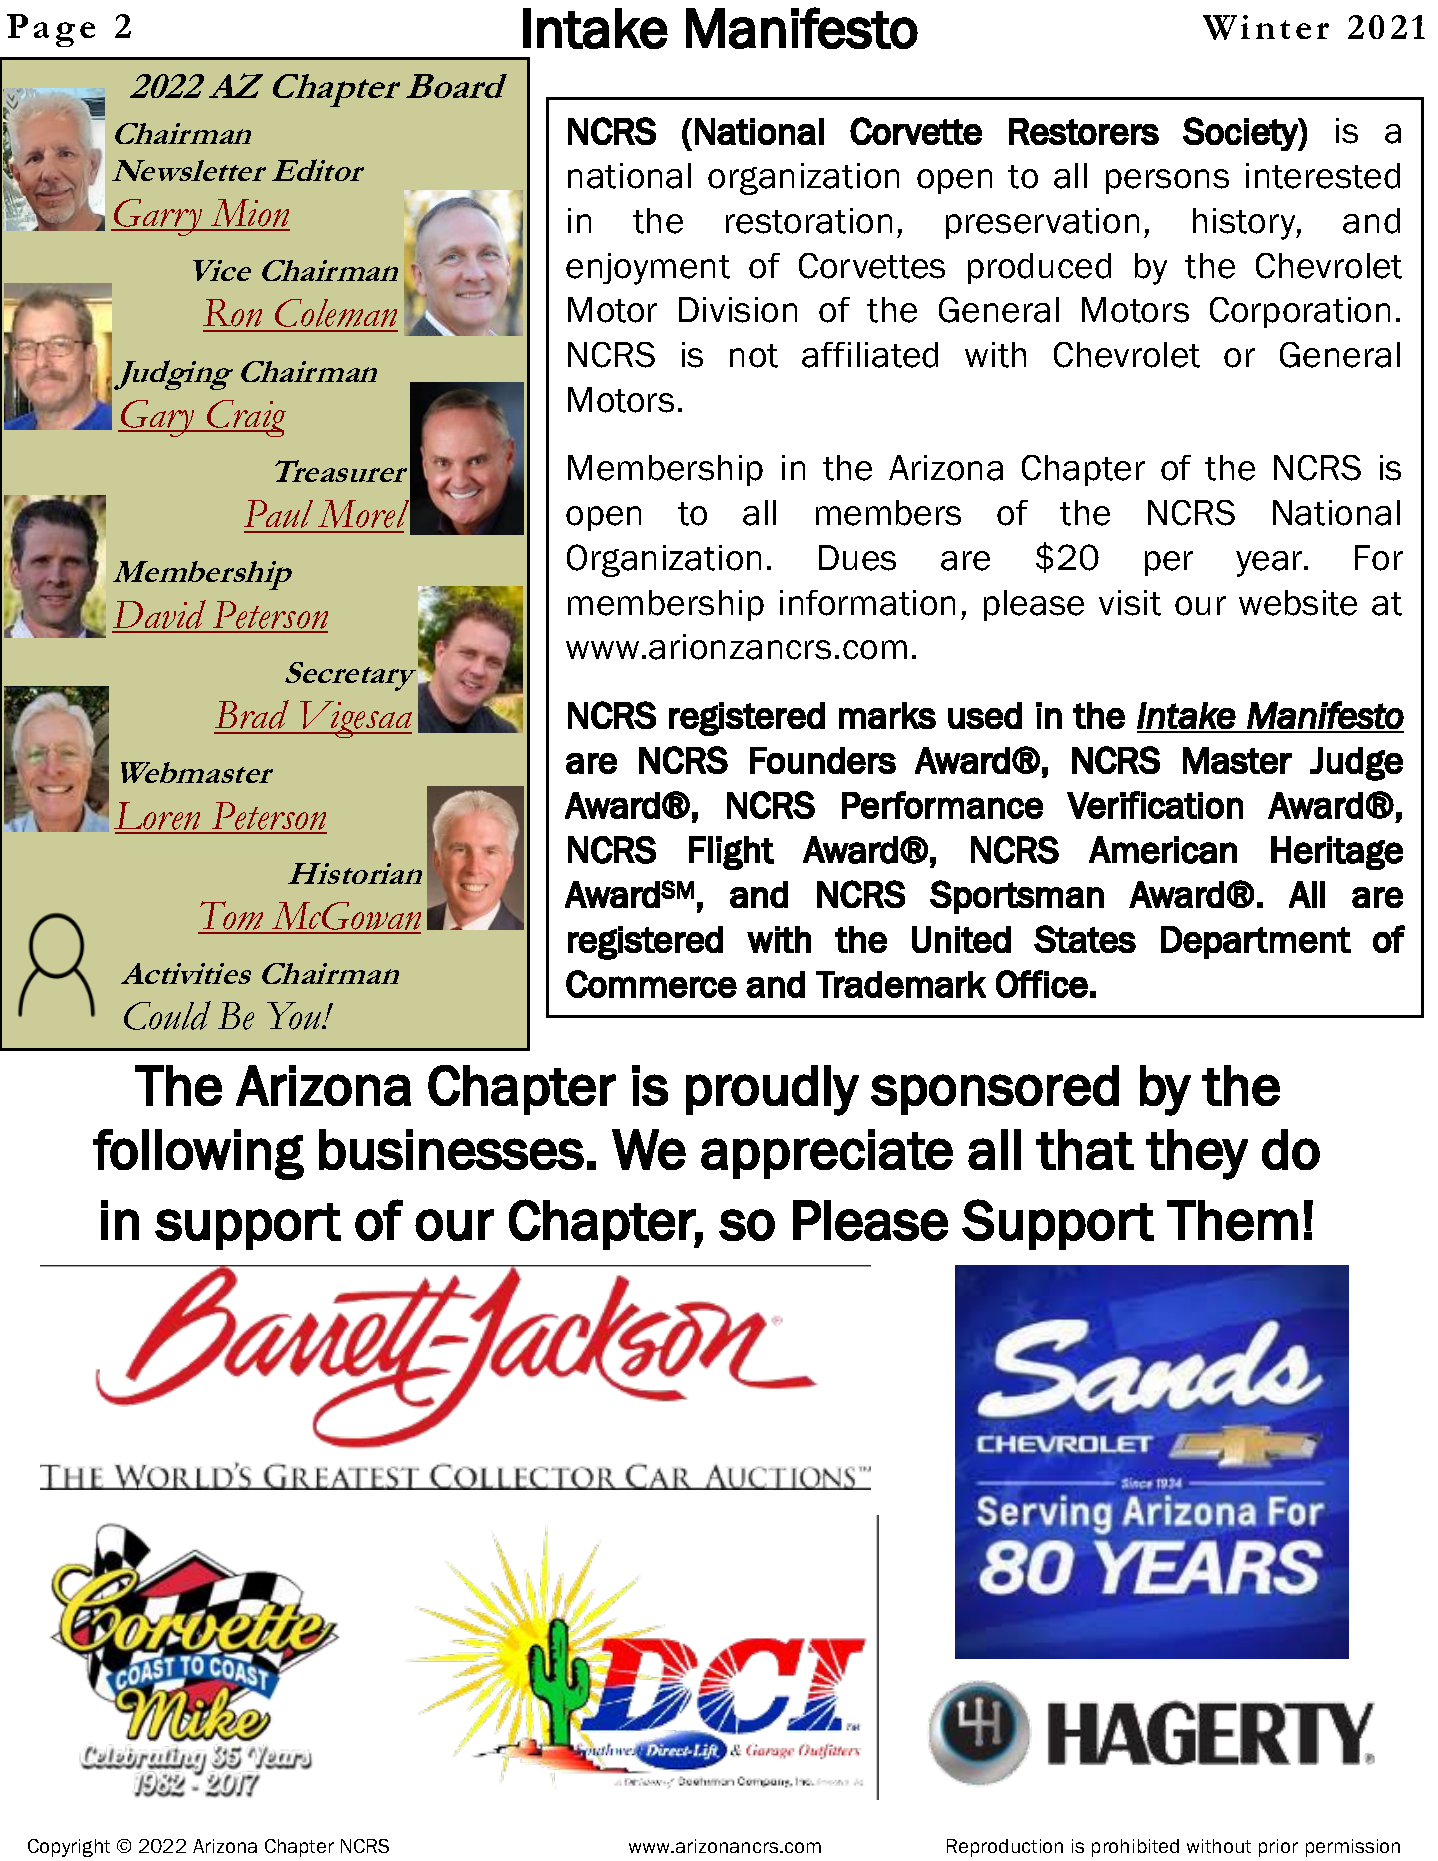 The height and width of the document is (1861, 1438). Describe the element at coordinates (158, 217) in the document. I see `Garry` at that location.
